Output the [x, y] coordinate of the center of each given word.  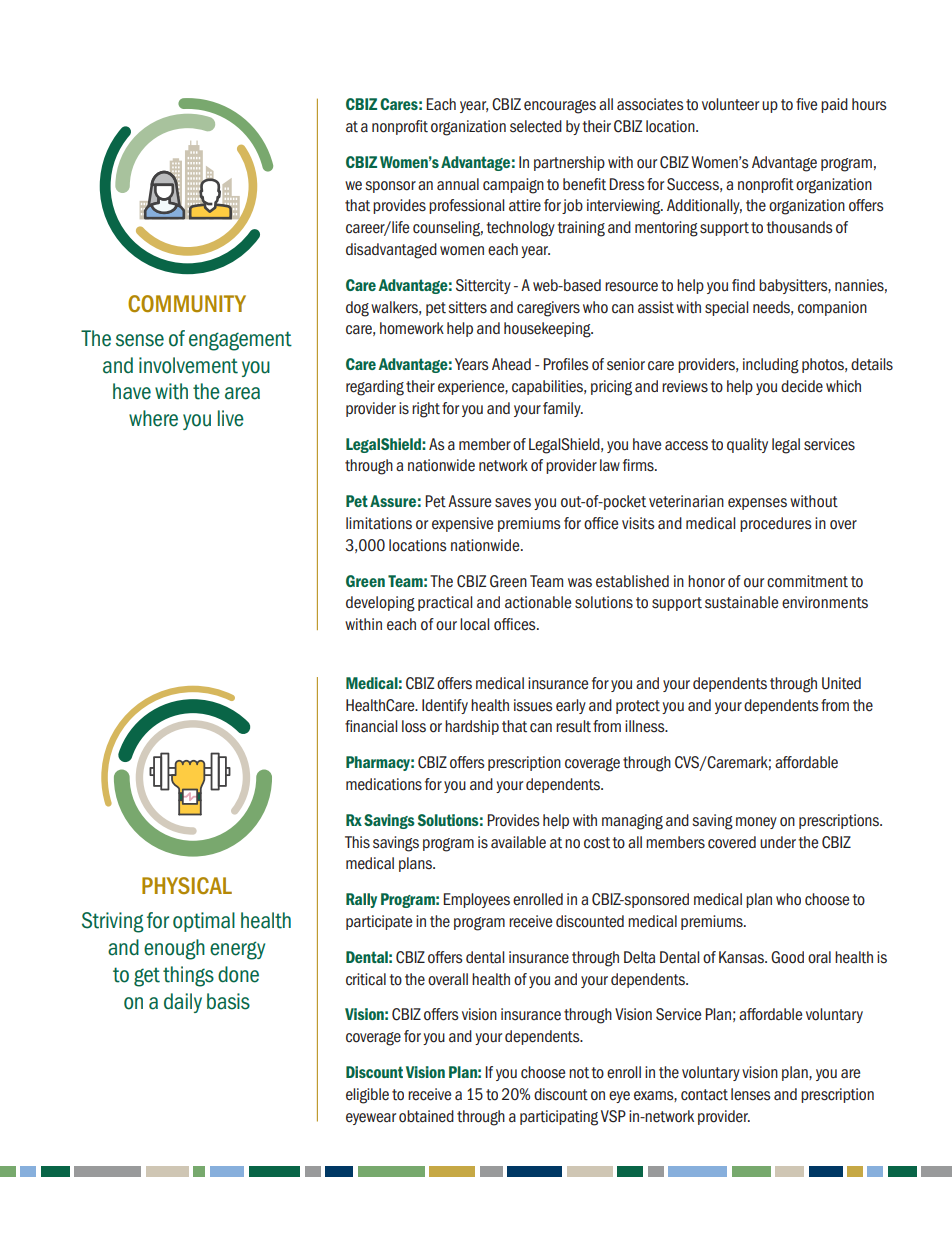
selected [536, 126]
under [778, 842]
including [771, 366]
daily [183, 1003]
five [806, 104]
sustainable [741, 602]
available [518, 842]
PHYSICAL [187, 885]
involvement [188, 365]
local [474, 624]
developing [380, 604]
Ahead [511, 364]
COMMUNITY [187, 303]
